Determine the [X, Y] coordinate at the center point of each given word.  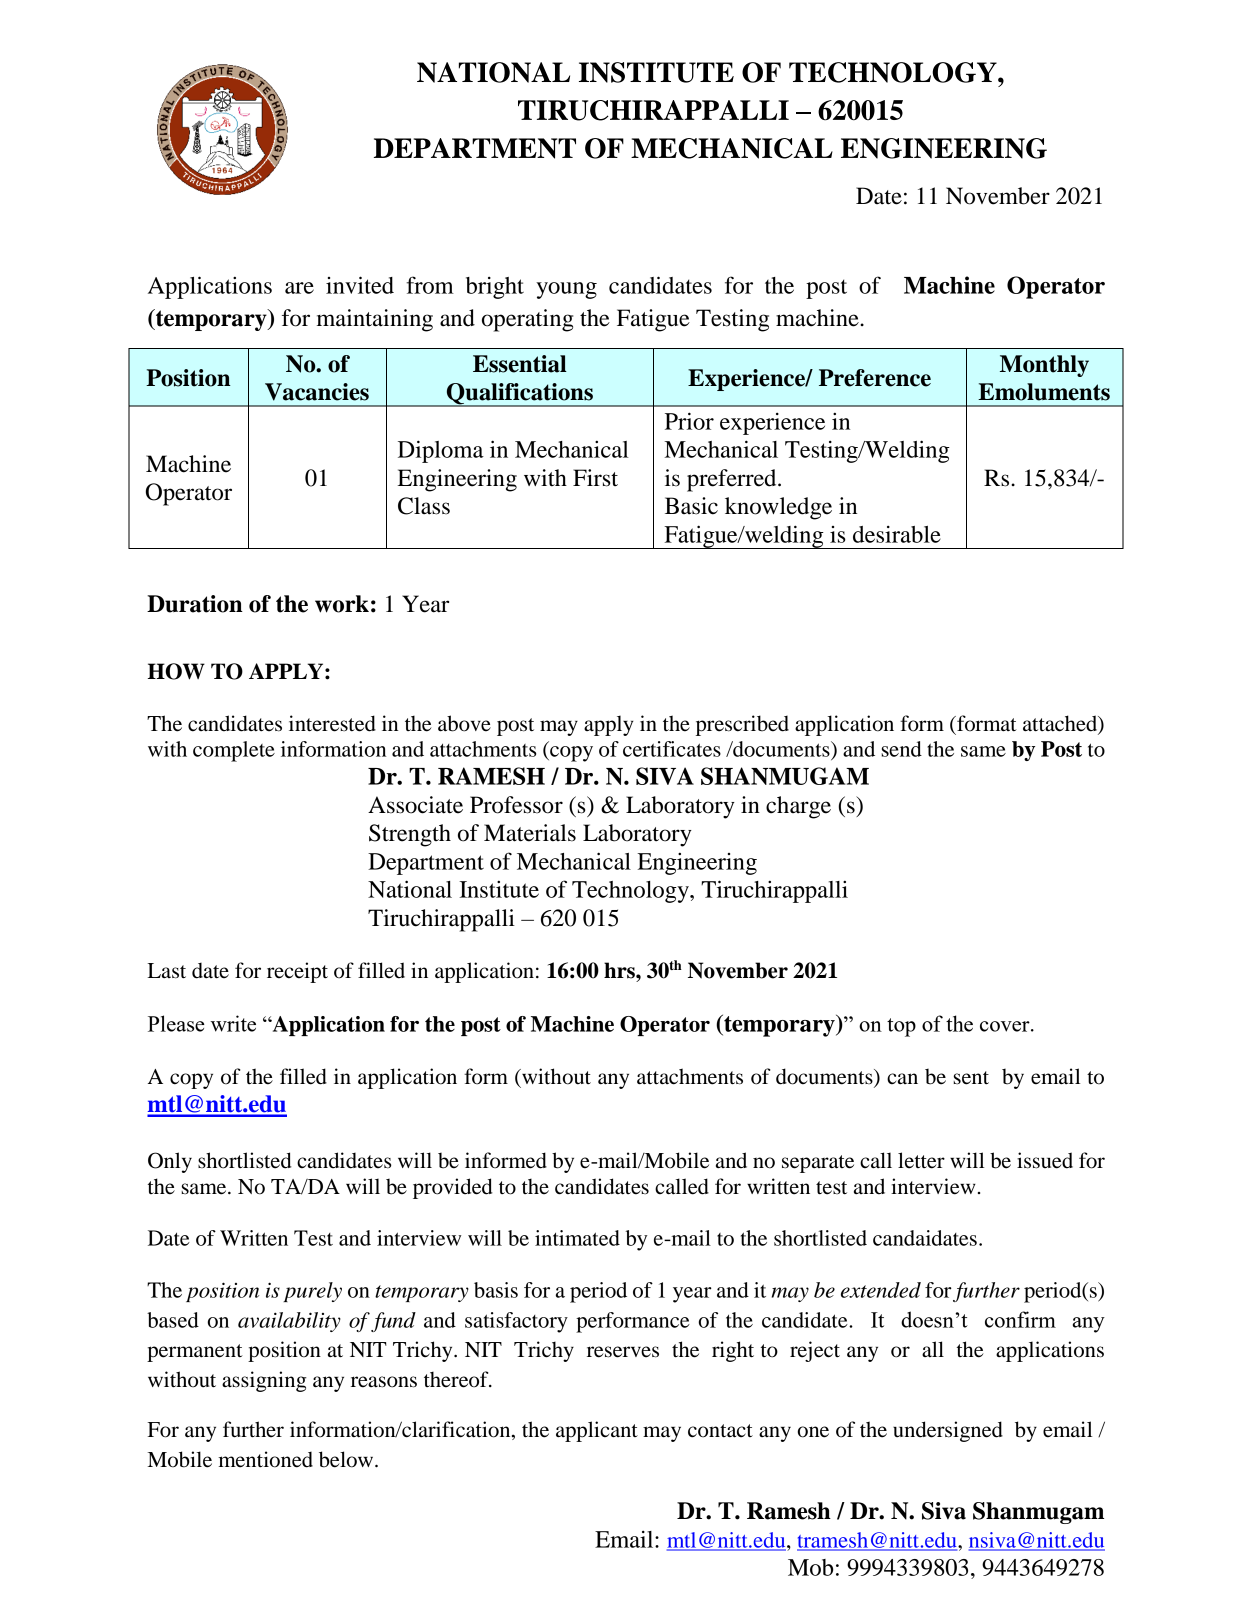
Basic [691, 506]
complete [234, 751]
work [342, 604]
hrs [620, 970]
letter [921, 1160]
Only [170, 1162]
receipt [297, 972]
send [901, 749]
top [901, 1027]
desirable [897, 534]
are [299, 288]
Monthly [1044, 366]
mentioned [265, 1459]
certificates [672, 749]
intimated [577, 1238]
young [566, 290]
